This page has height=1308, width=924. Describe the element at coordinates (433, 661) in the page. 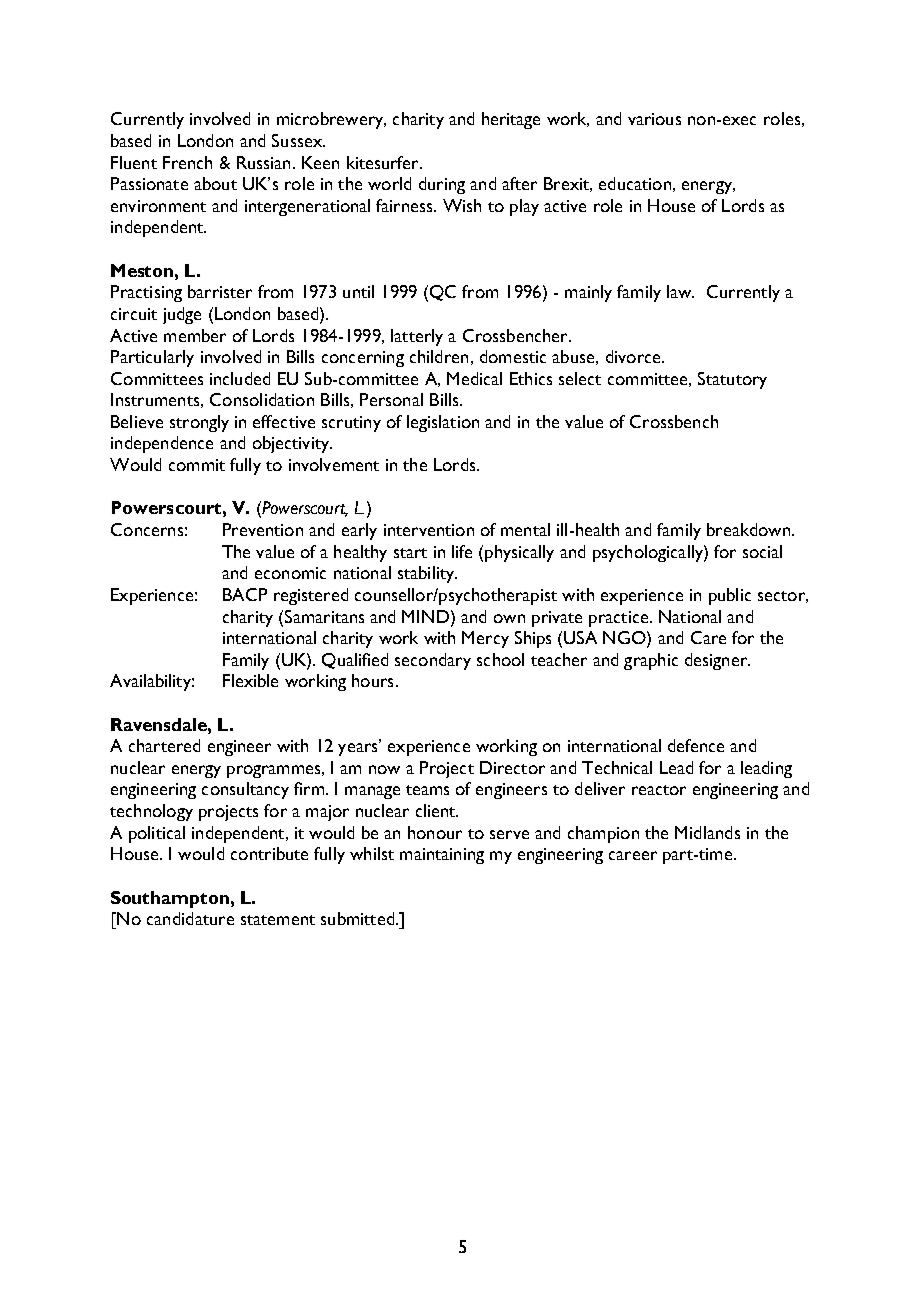

I see `secondary` at that location.
